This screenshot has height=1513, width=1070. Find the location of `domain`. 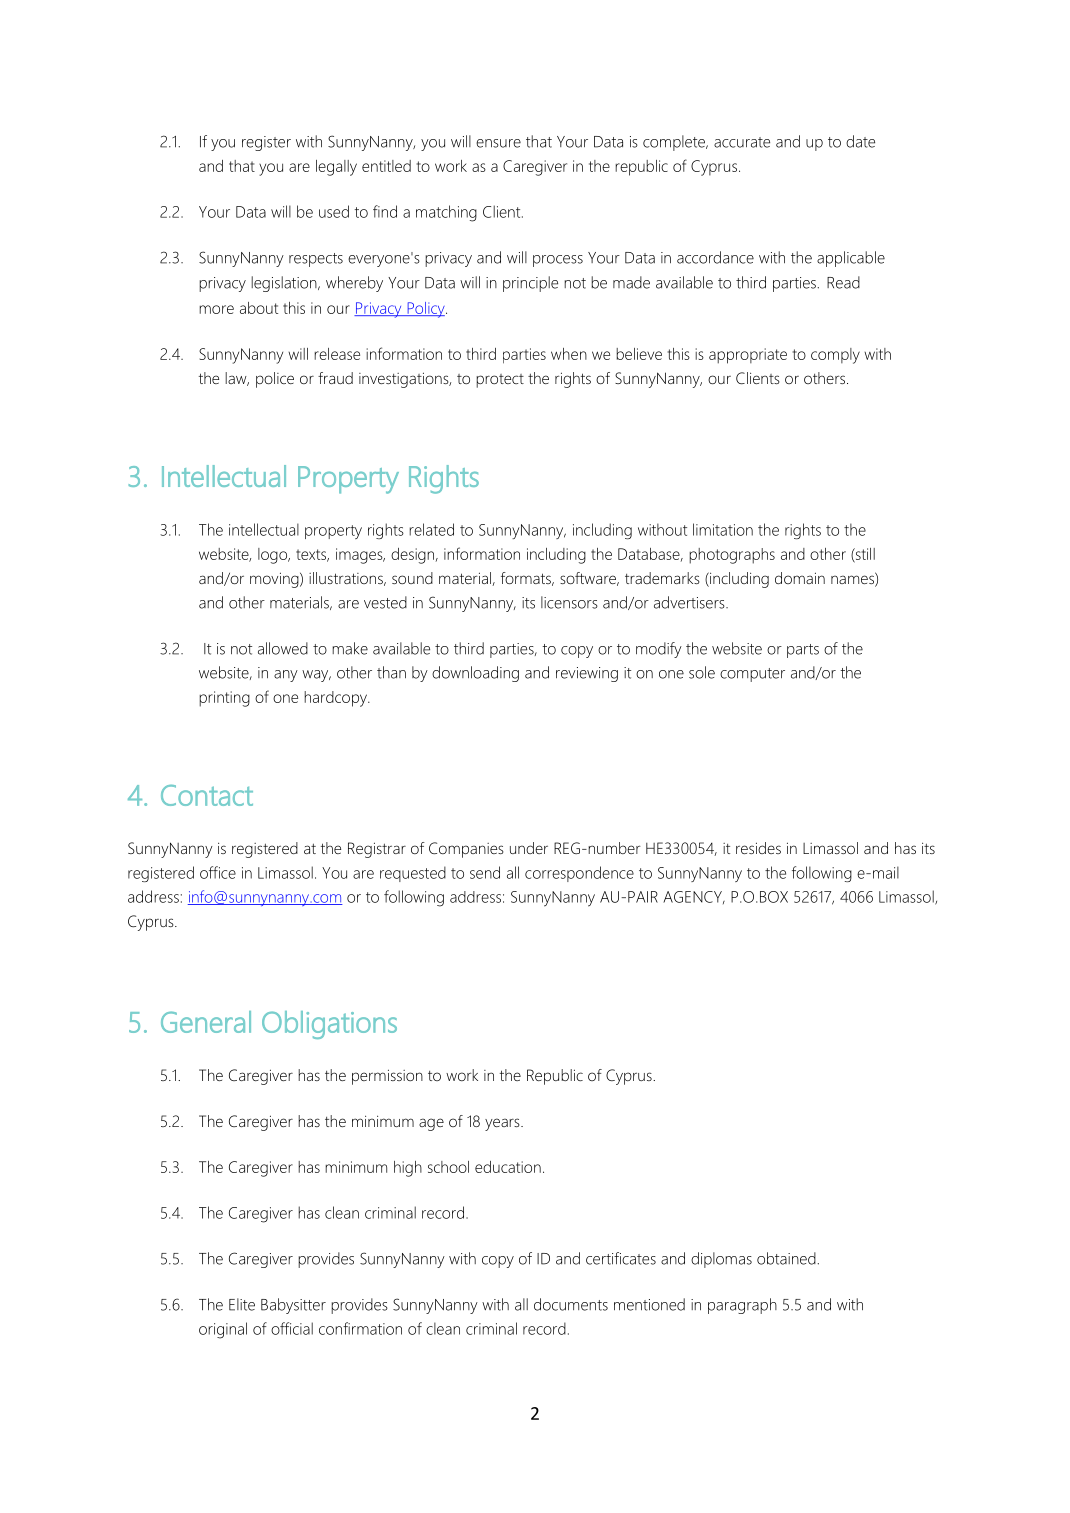

domain is located at coordinates (800, 578).
